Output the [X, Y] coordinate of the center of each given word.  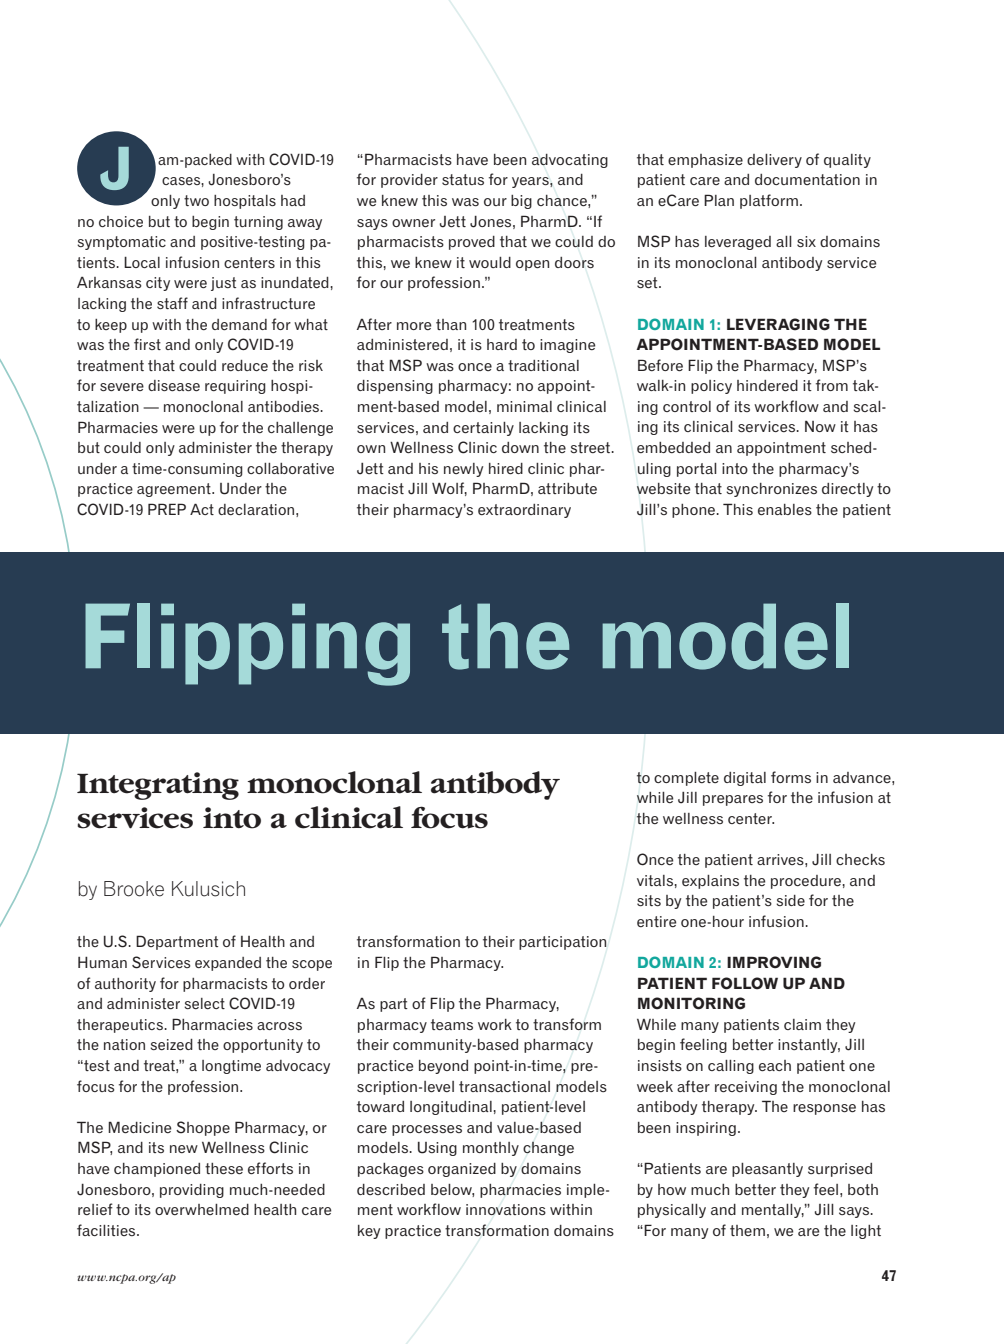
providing [192, 1191]
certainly [483, 429]
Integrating [158, 786]
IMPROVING [774, 962]
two [196, 200]
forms [791, 777]
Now [820, 426]
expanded [228, 964]
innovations [506, 1209]
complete [686, 779]
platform [769, 201]
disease [174, 385]
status [463, 180]
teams [452, 1024]
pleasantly [767, 1170]
